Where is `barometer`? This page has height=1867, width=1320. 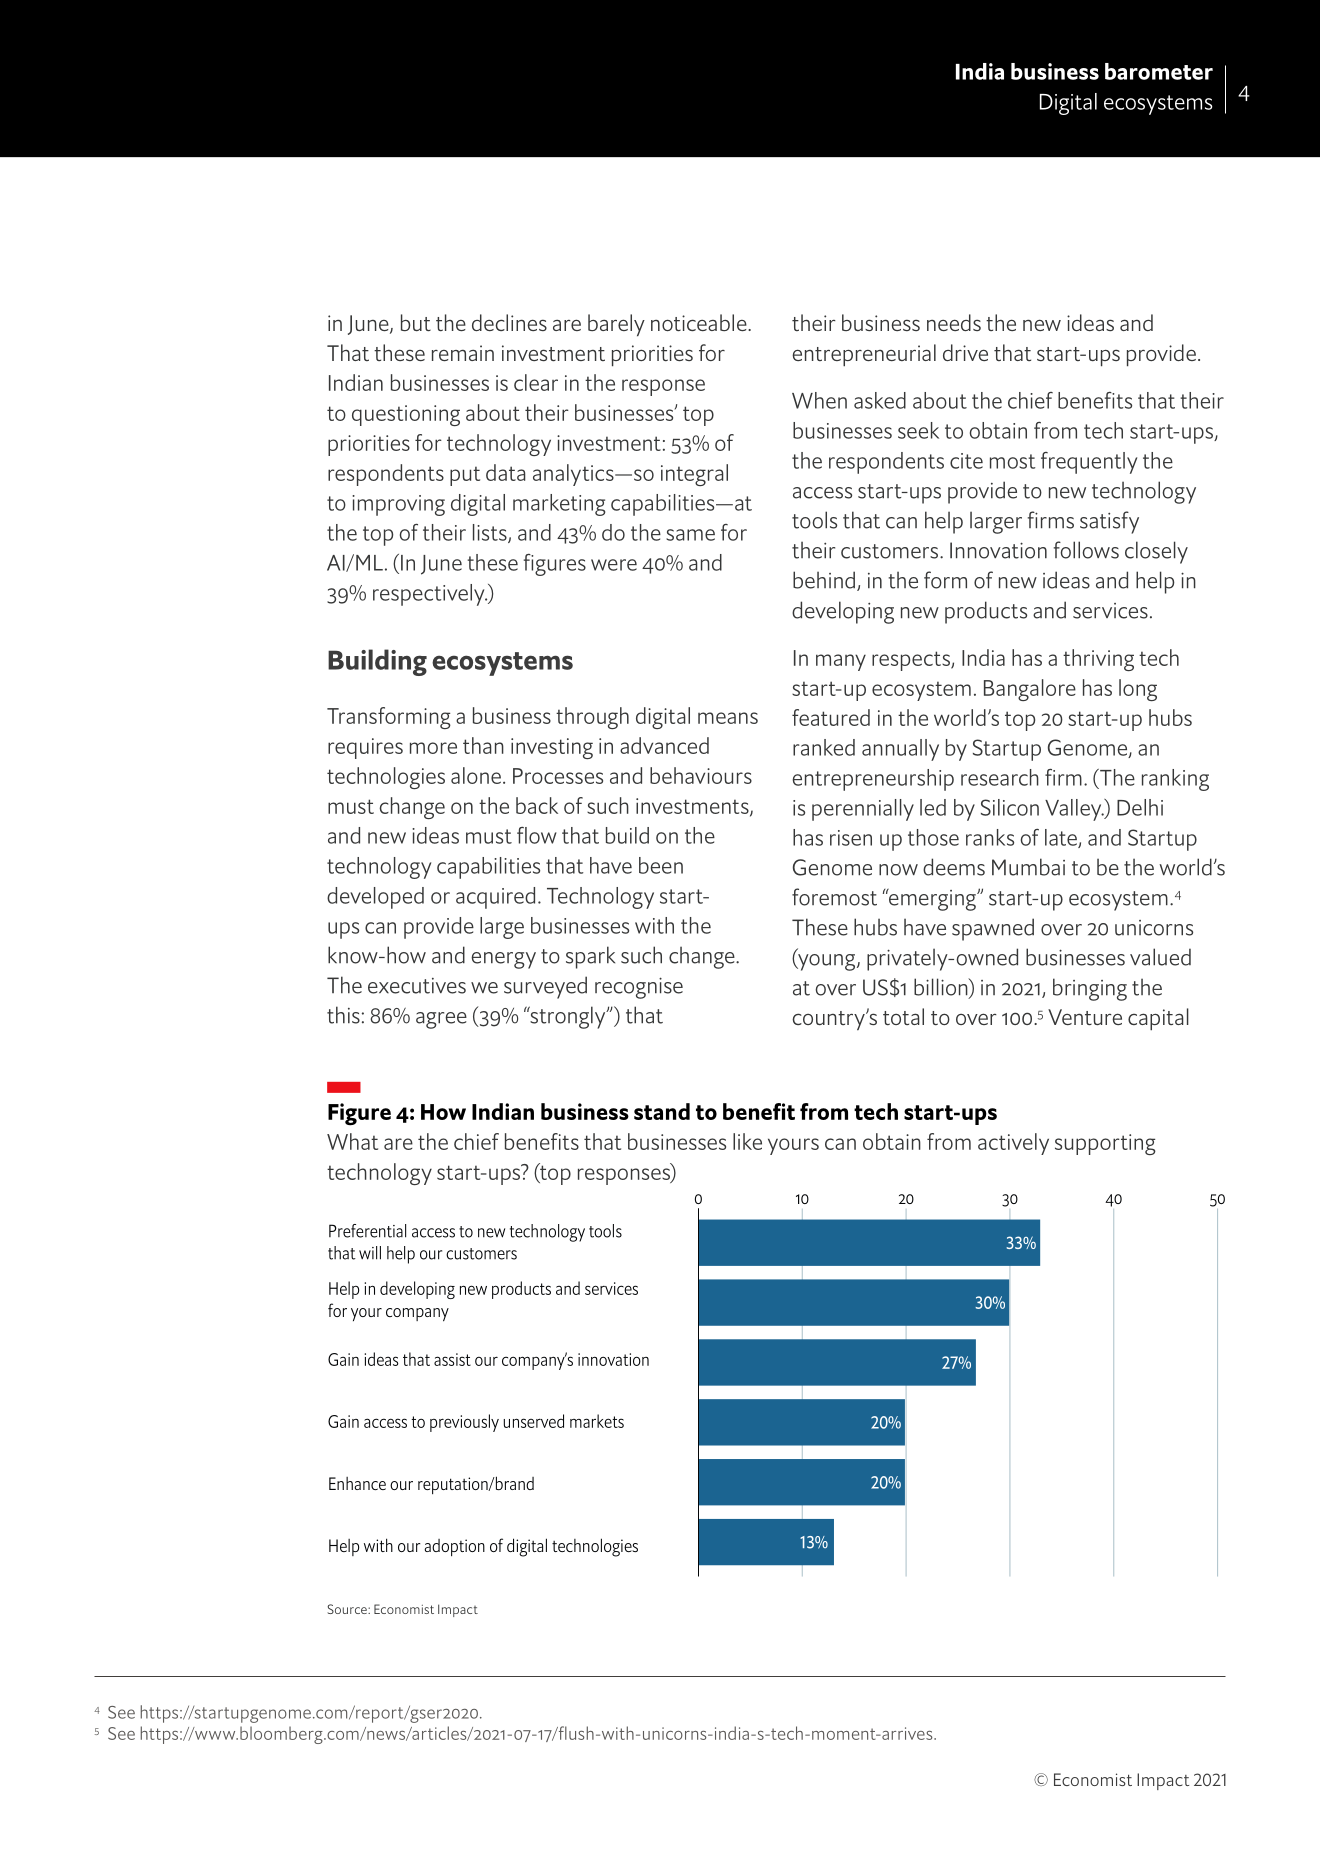
barometer is located at coordinates (1159, 71).
